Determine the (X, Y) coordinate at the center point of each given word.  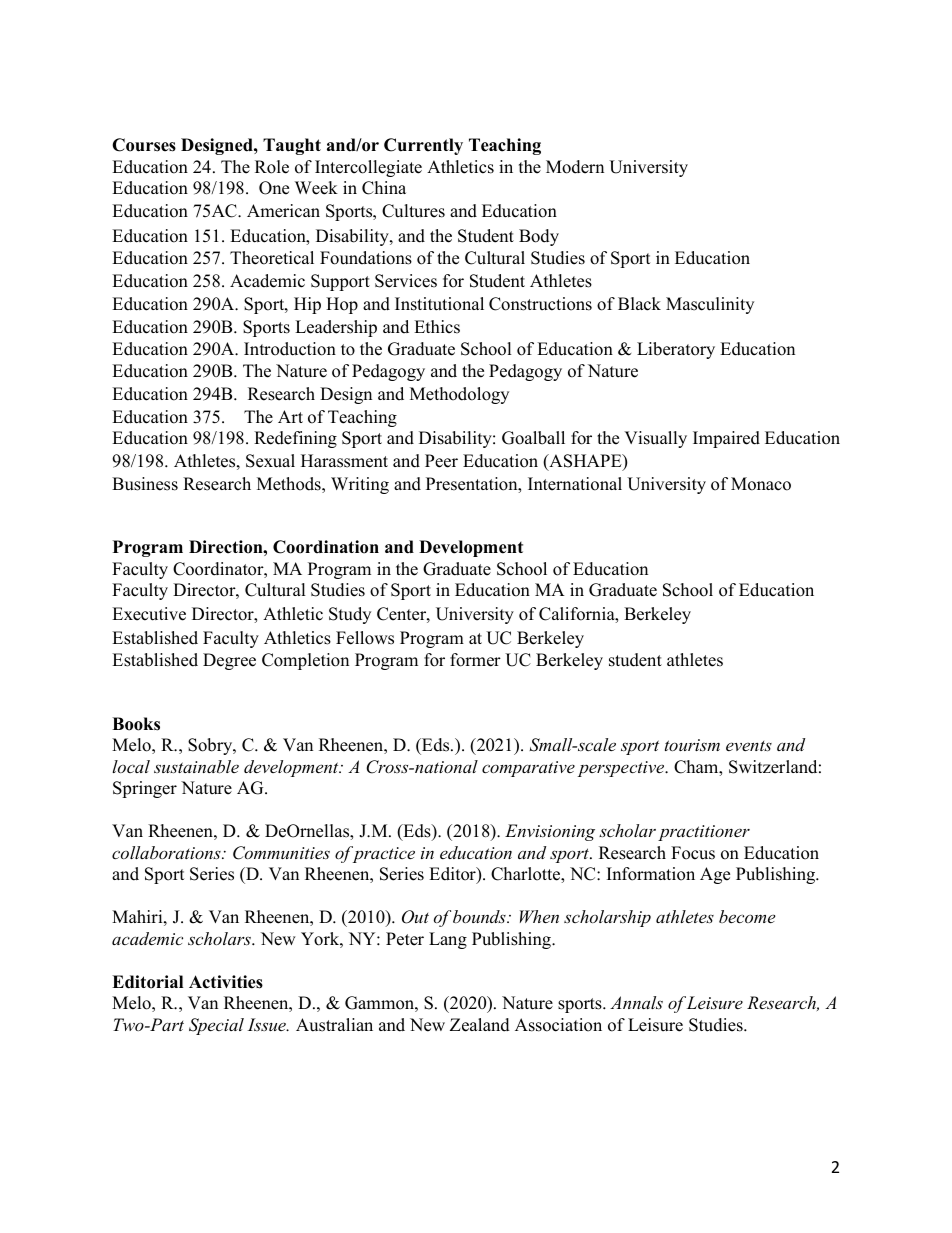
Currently (423, 146)
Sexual (270, 461)
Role (272, 167)
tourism (692, 745)
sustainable (196, 766)
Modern (575, 167)
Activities (226, 982)
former (475, 660)
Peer (441, 461)
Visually (655, 439)
